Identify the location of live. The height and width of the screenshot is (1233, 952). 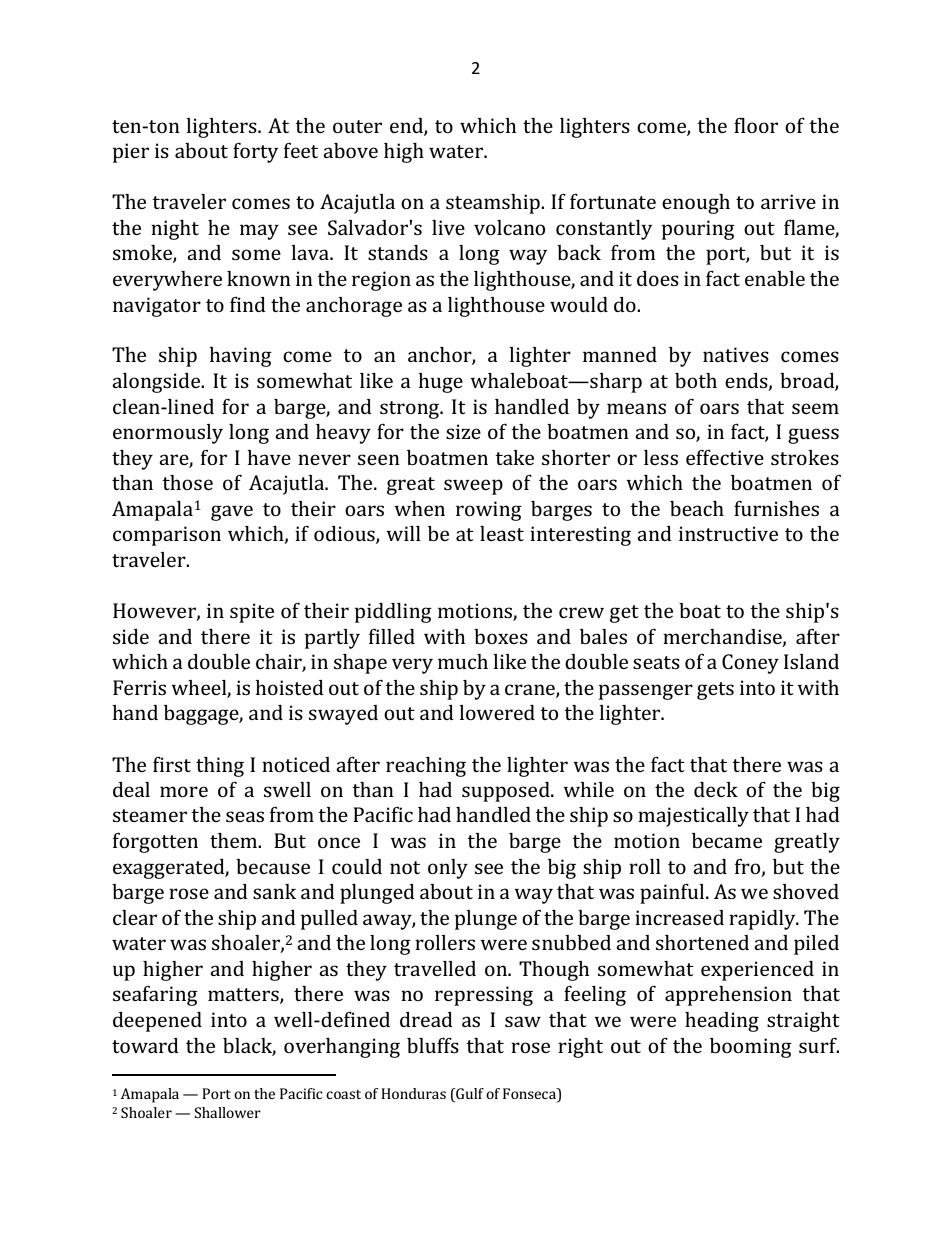
(448, 227).
